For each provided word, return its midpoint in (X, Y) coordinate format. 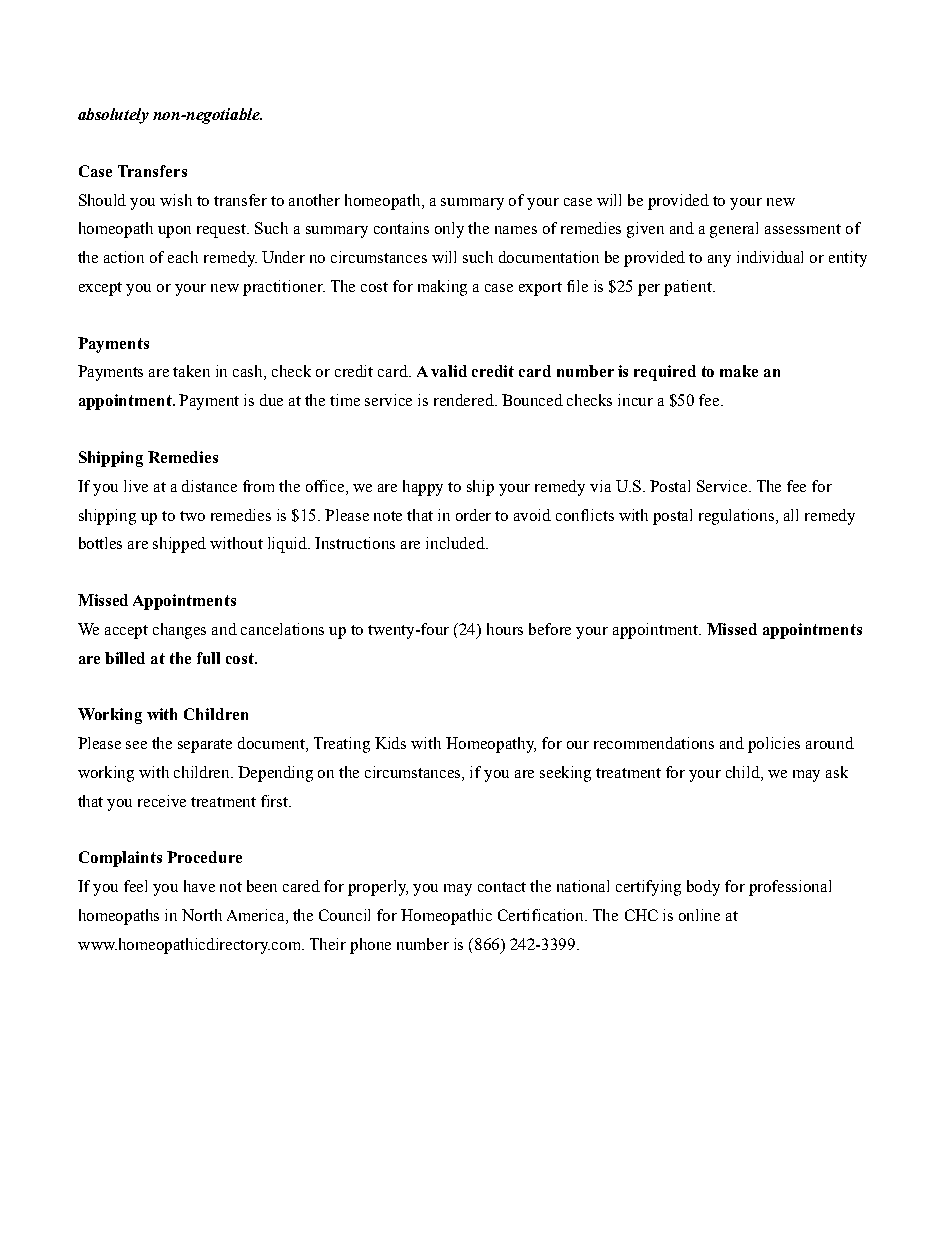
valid (449, 371)
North (202, 915)
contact (502, 887)
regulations (738, 517)
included (457, 543)
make (739, 371)
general (734, 230)
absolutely (113, 116)
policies (774, 745)
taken (191, 371)
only (449, 230)
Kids (390, 743)
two (192, 516)
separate (205, 746)
